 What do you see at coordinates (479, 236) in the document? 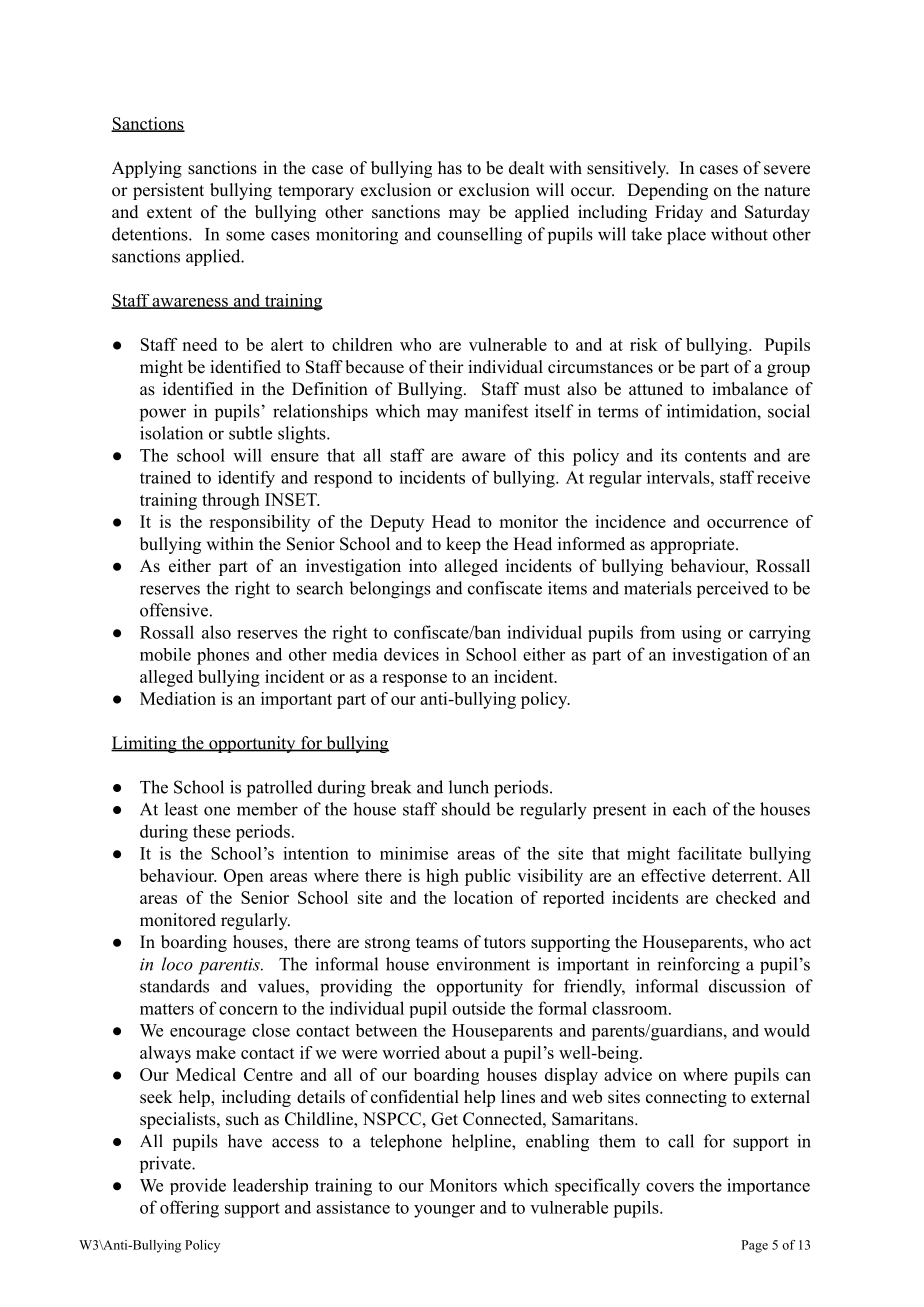
I see `counselling` at bounding box center [479, 236].
